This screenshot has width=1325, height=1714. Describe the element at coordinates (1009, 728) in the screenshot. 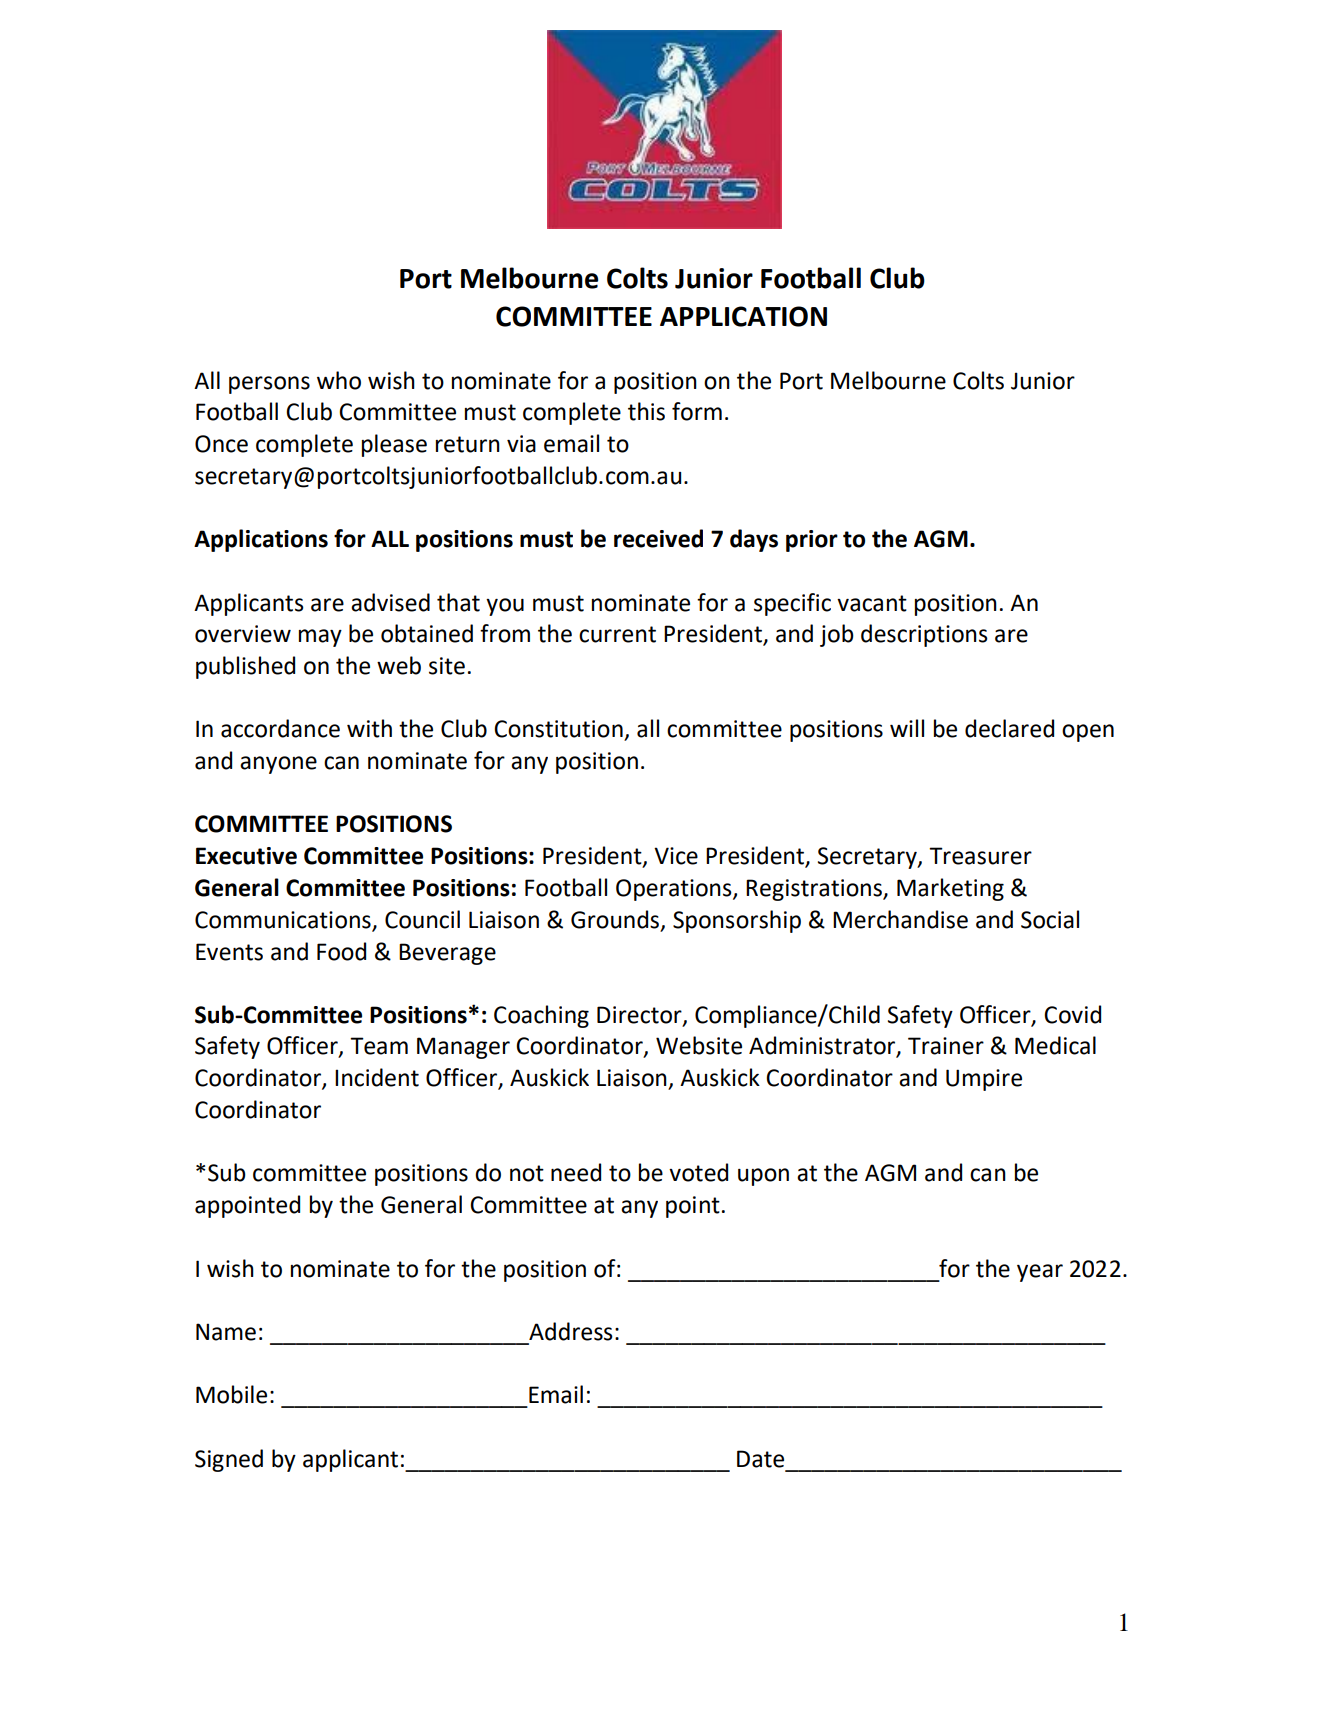

I see `declared` at that location.
